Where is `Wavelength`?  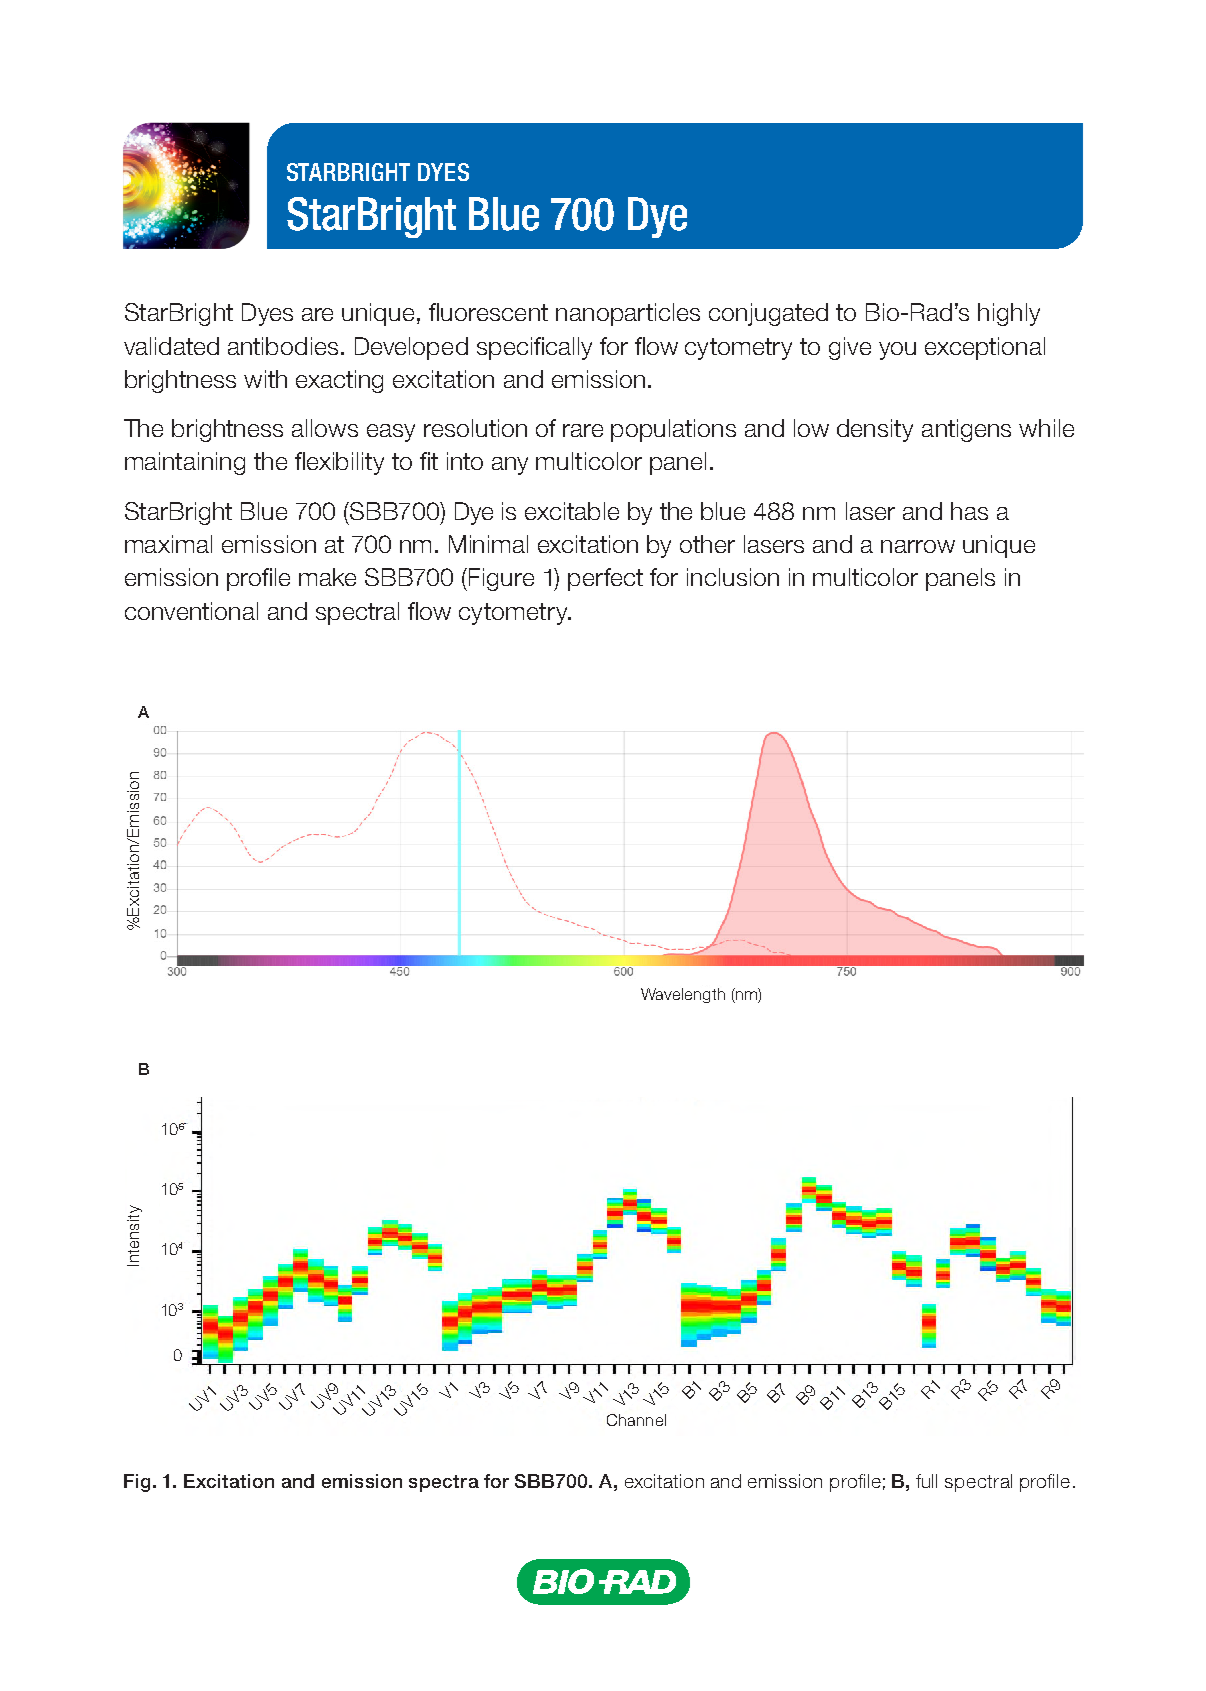 Wavelength is located at coordinates (683, 995).
